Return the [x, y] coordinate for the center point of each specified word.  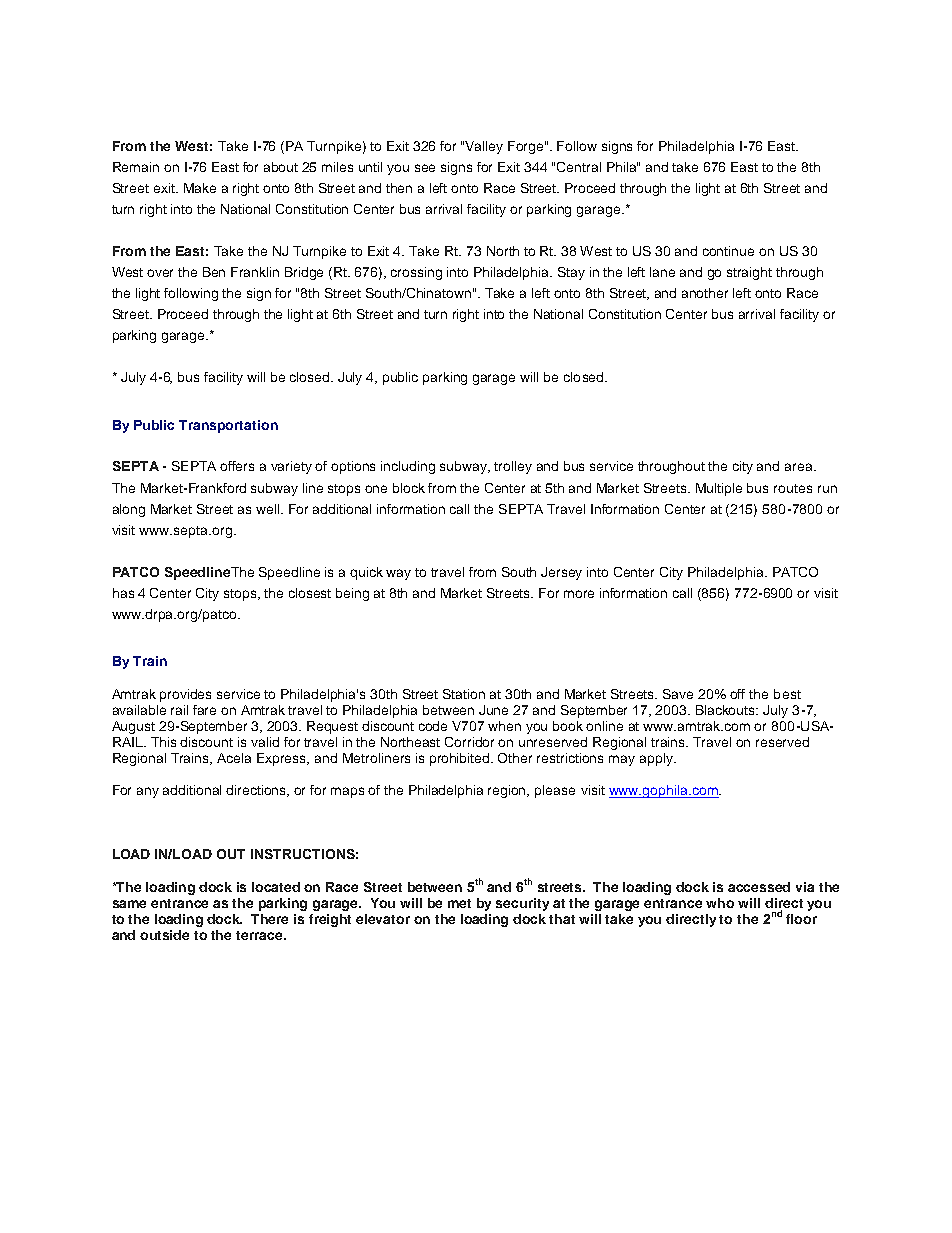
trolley [513, 467]
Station [464, 694]
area [800, 467]
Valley [484, 147]
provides [185, 695]
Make [200, 188]
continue [728, 251]
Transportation [228, 426]
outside [164, 935]
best [787, 694]
